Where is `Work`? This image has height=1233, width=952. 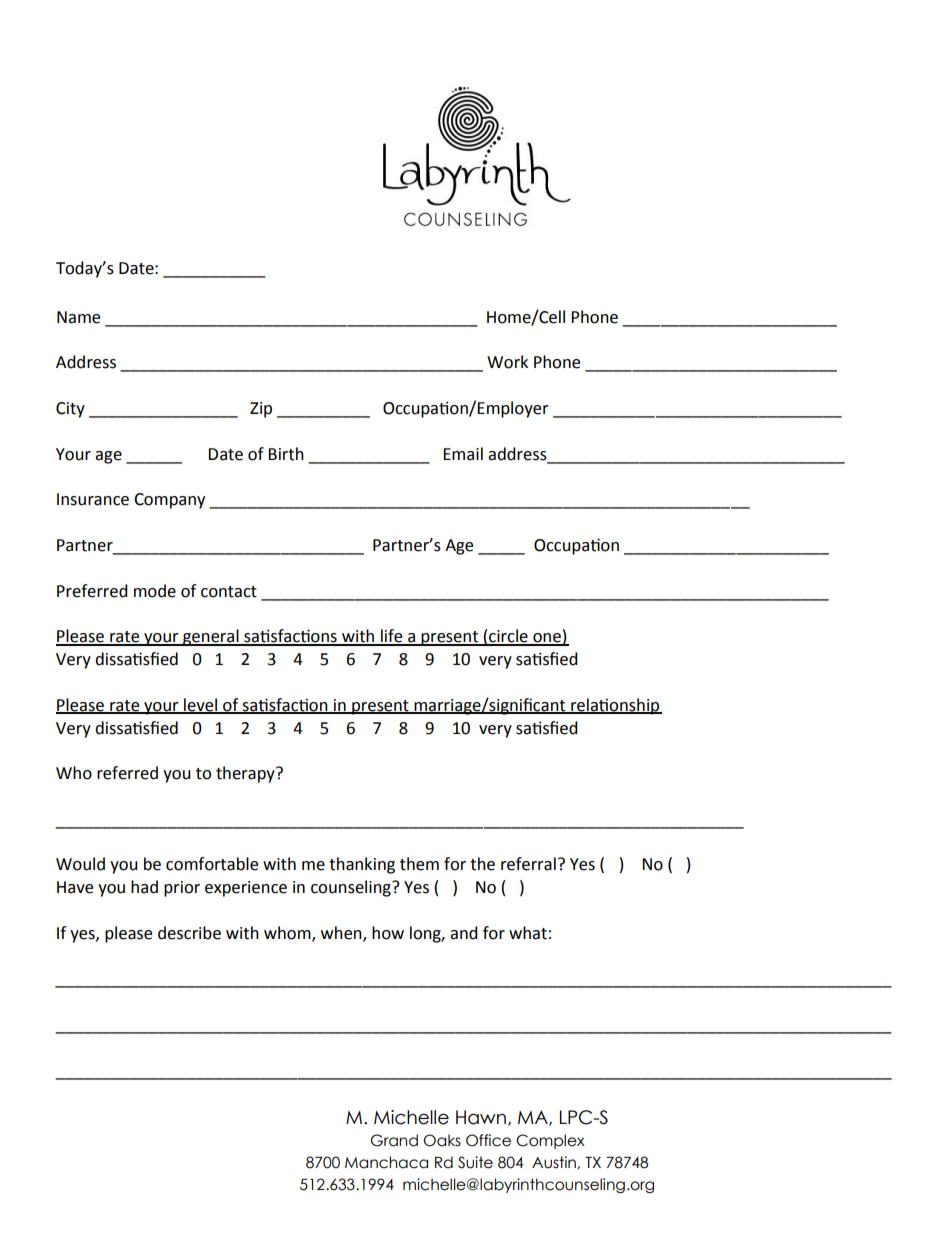
Work is located at coordinates (507, 362).
